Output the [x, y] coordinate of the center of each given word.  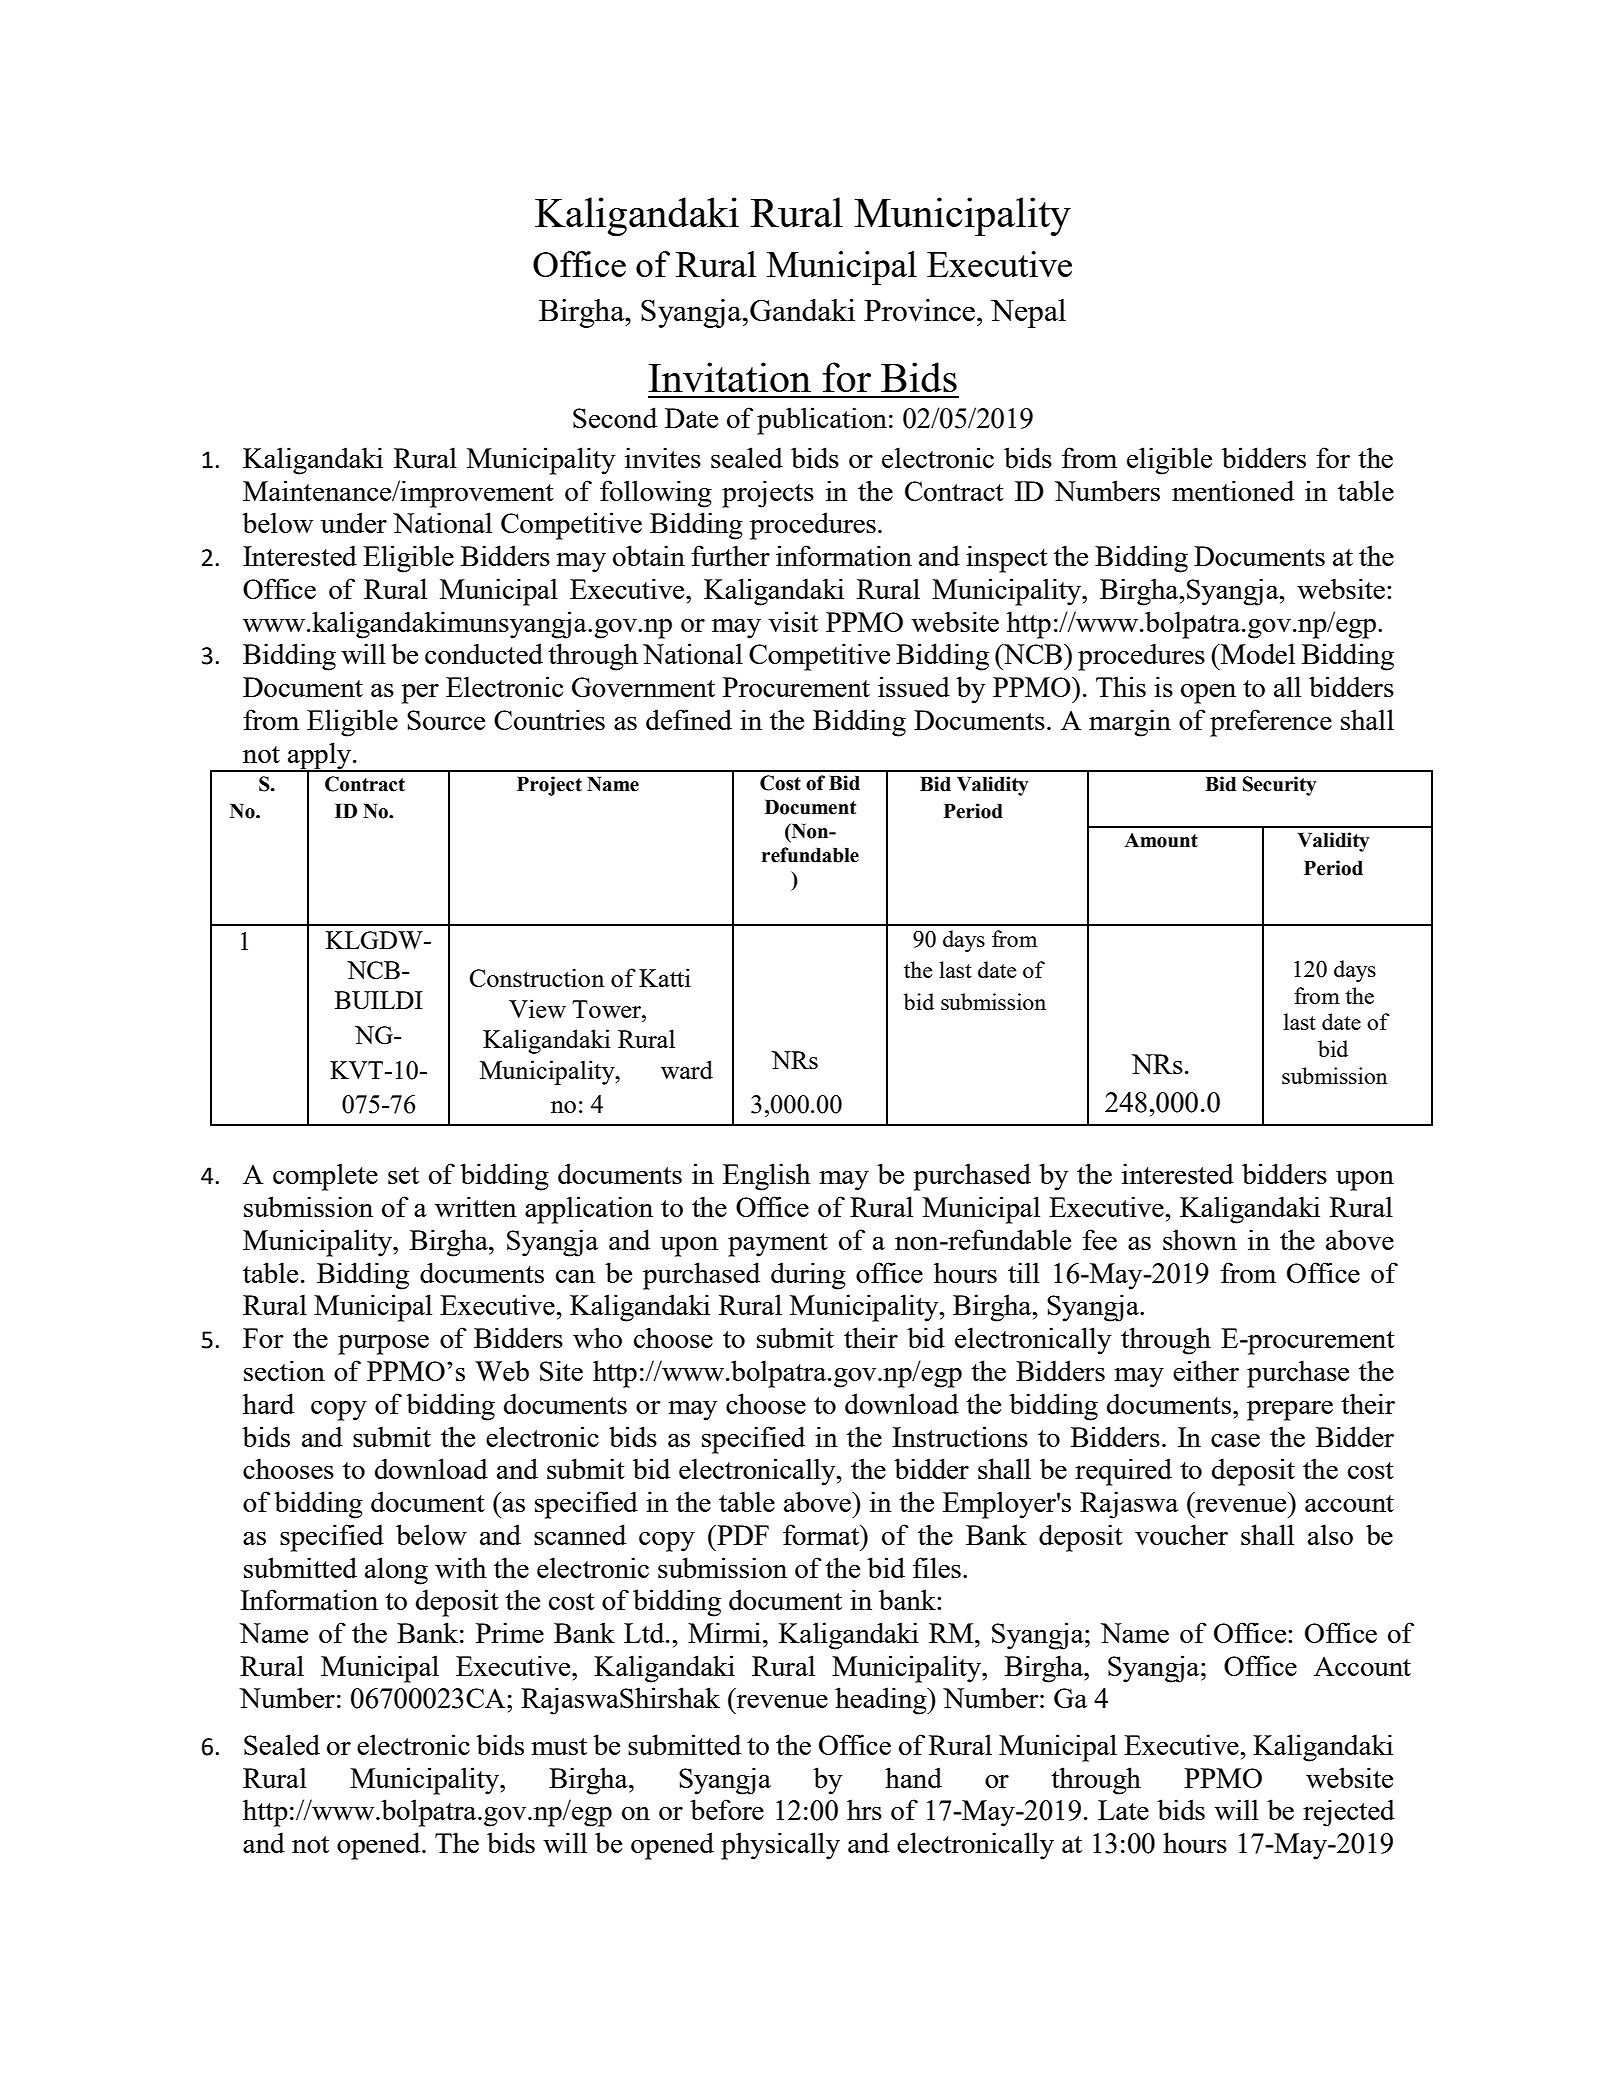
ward [687, 1069]
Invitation [729, 377]
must [559, 1746]
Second [615, 417]
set [403, 1175]
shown [1200, 1239]
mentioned [1233, 490]
